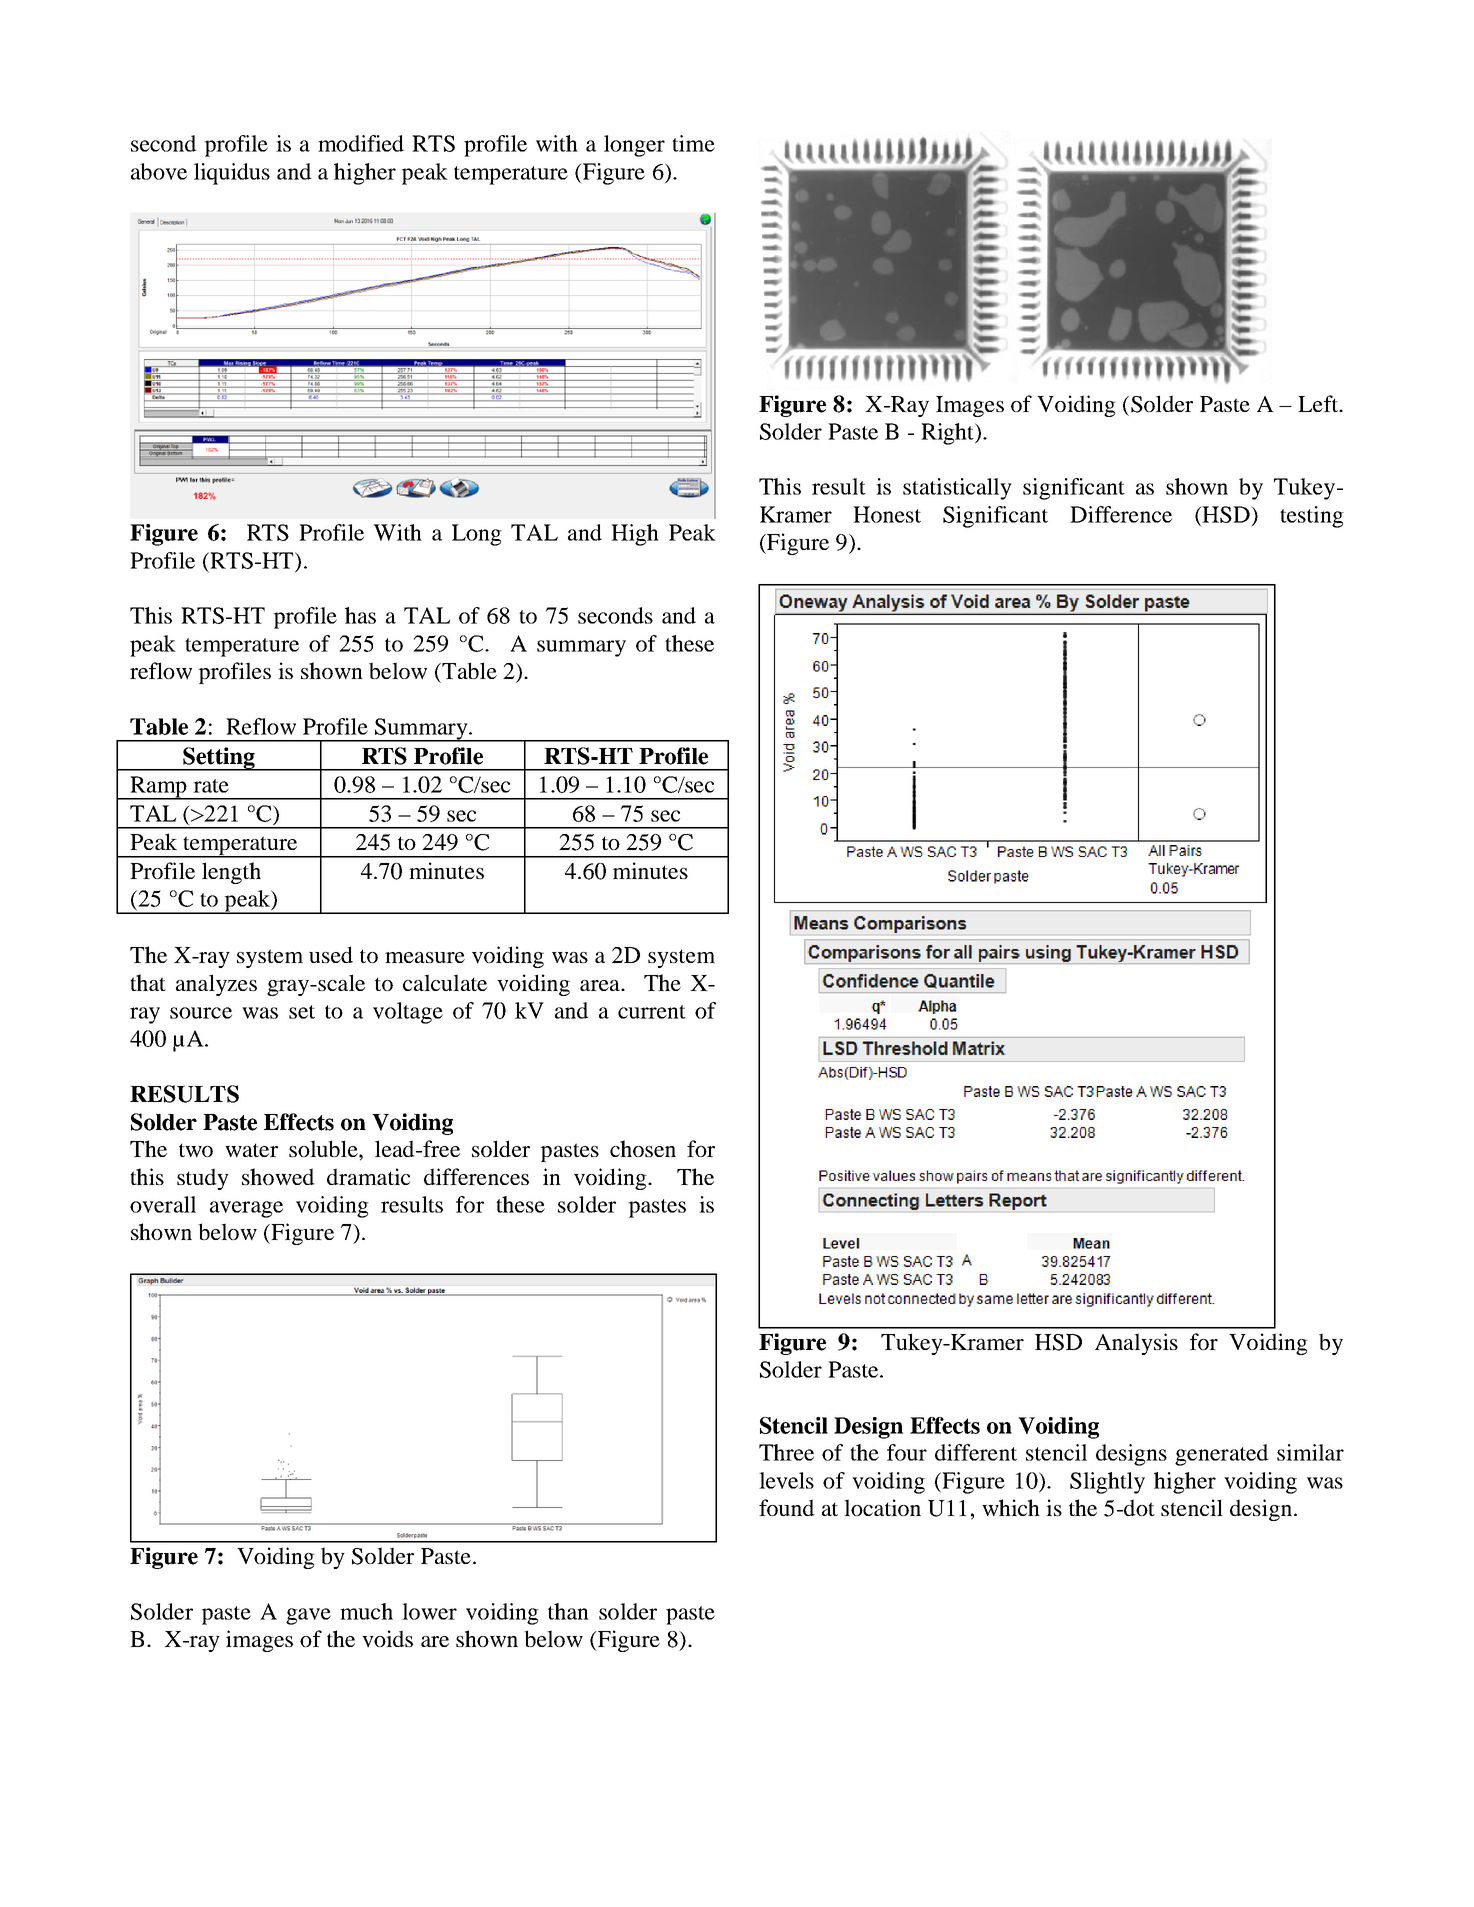 This document has height=1907, width=1474. I want to click on Analysis, so click(1136, 1344).
